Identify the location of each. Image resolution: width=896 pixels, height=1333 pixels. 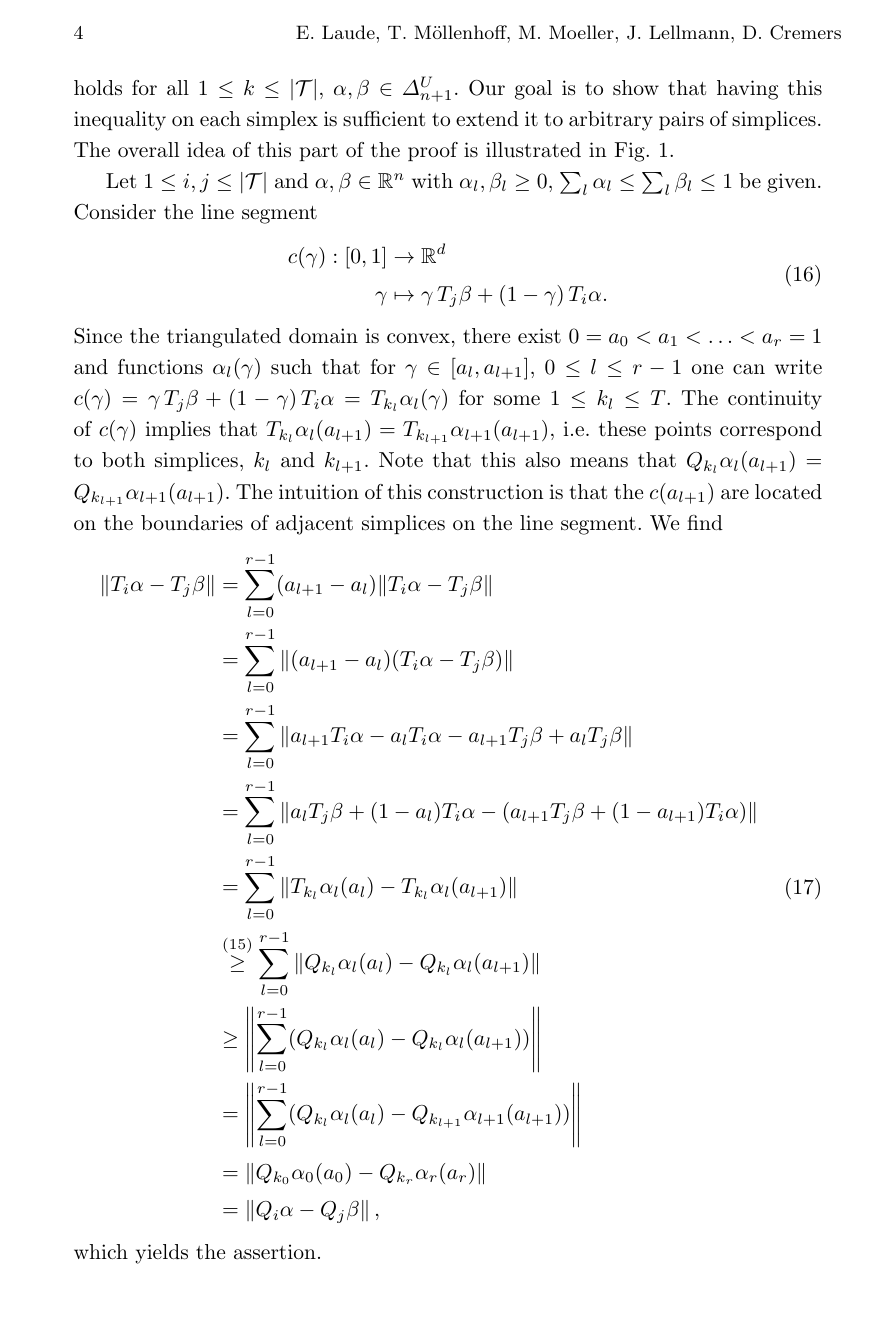
(220, 119).
